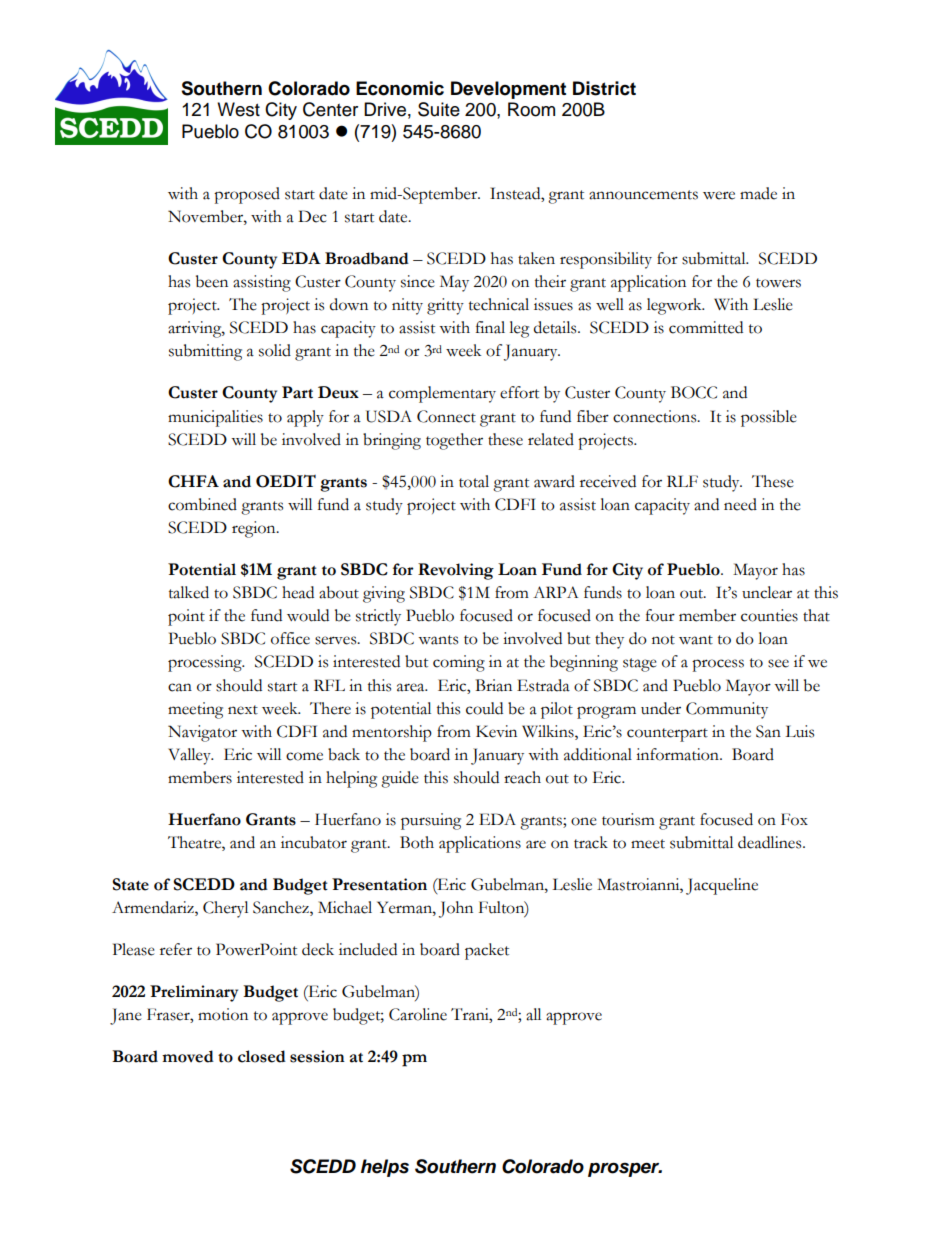 Image resolution: width=952 pixels, height=1233 pixels. Describe the element at coordinates (768, 418) in the screenshot. I see `possible` at that location.
